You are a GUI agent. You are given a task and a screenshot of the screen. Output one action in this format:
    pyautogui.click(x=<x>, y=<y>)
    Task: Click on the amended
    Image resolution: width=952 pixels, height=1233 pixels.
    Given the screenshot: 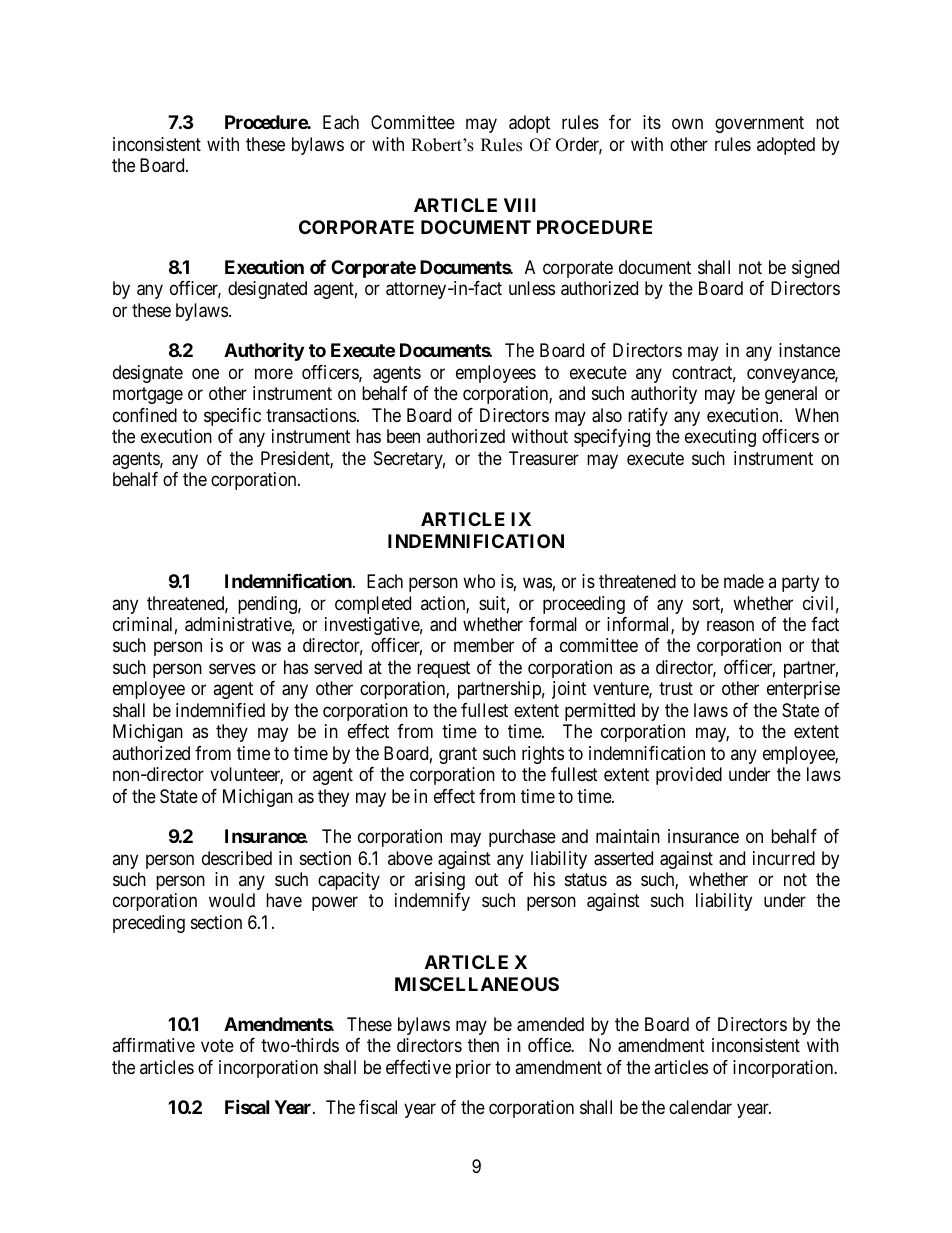 What is the action you would take?
    pyautogui.click(x=550, y=1024)
